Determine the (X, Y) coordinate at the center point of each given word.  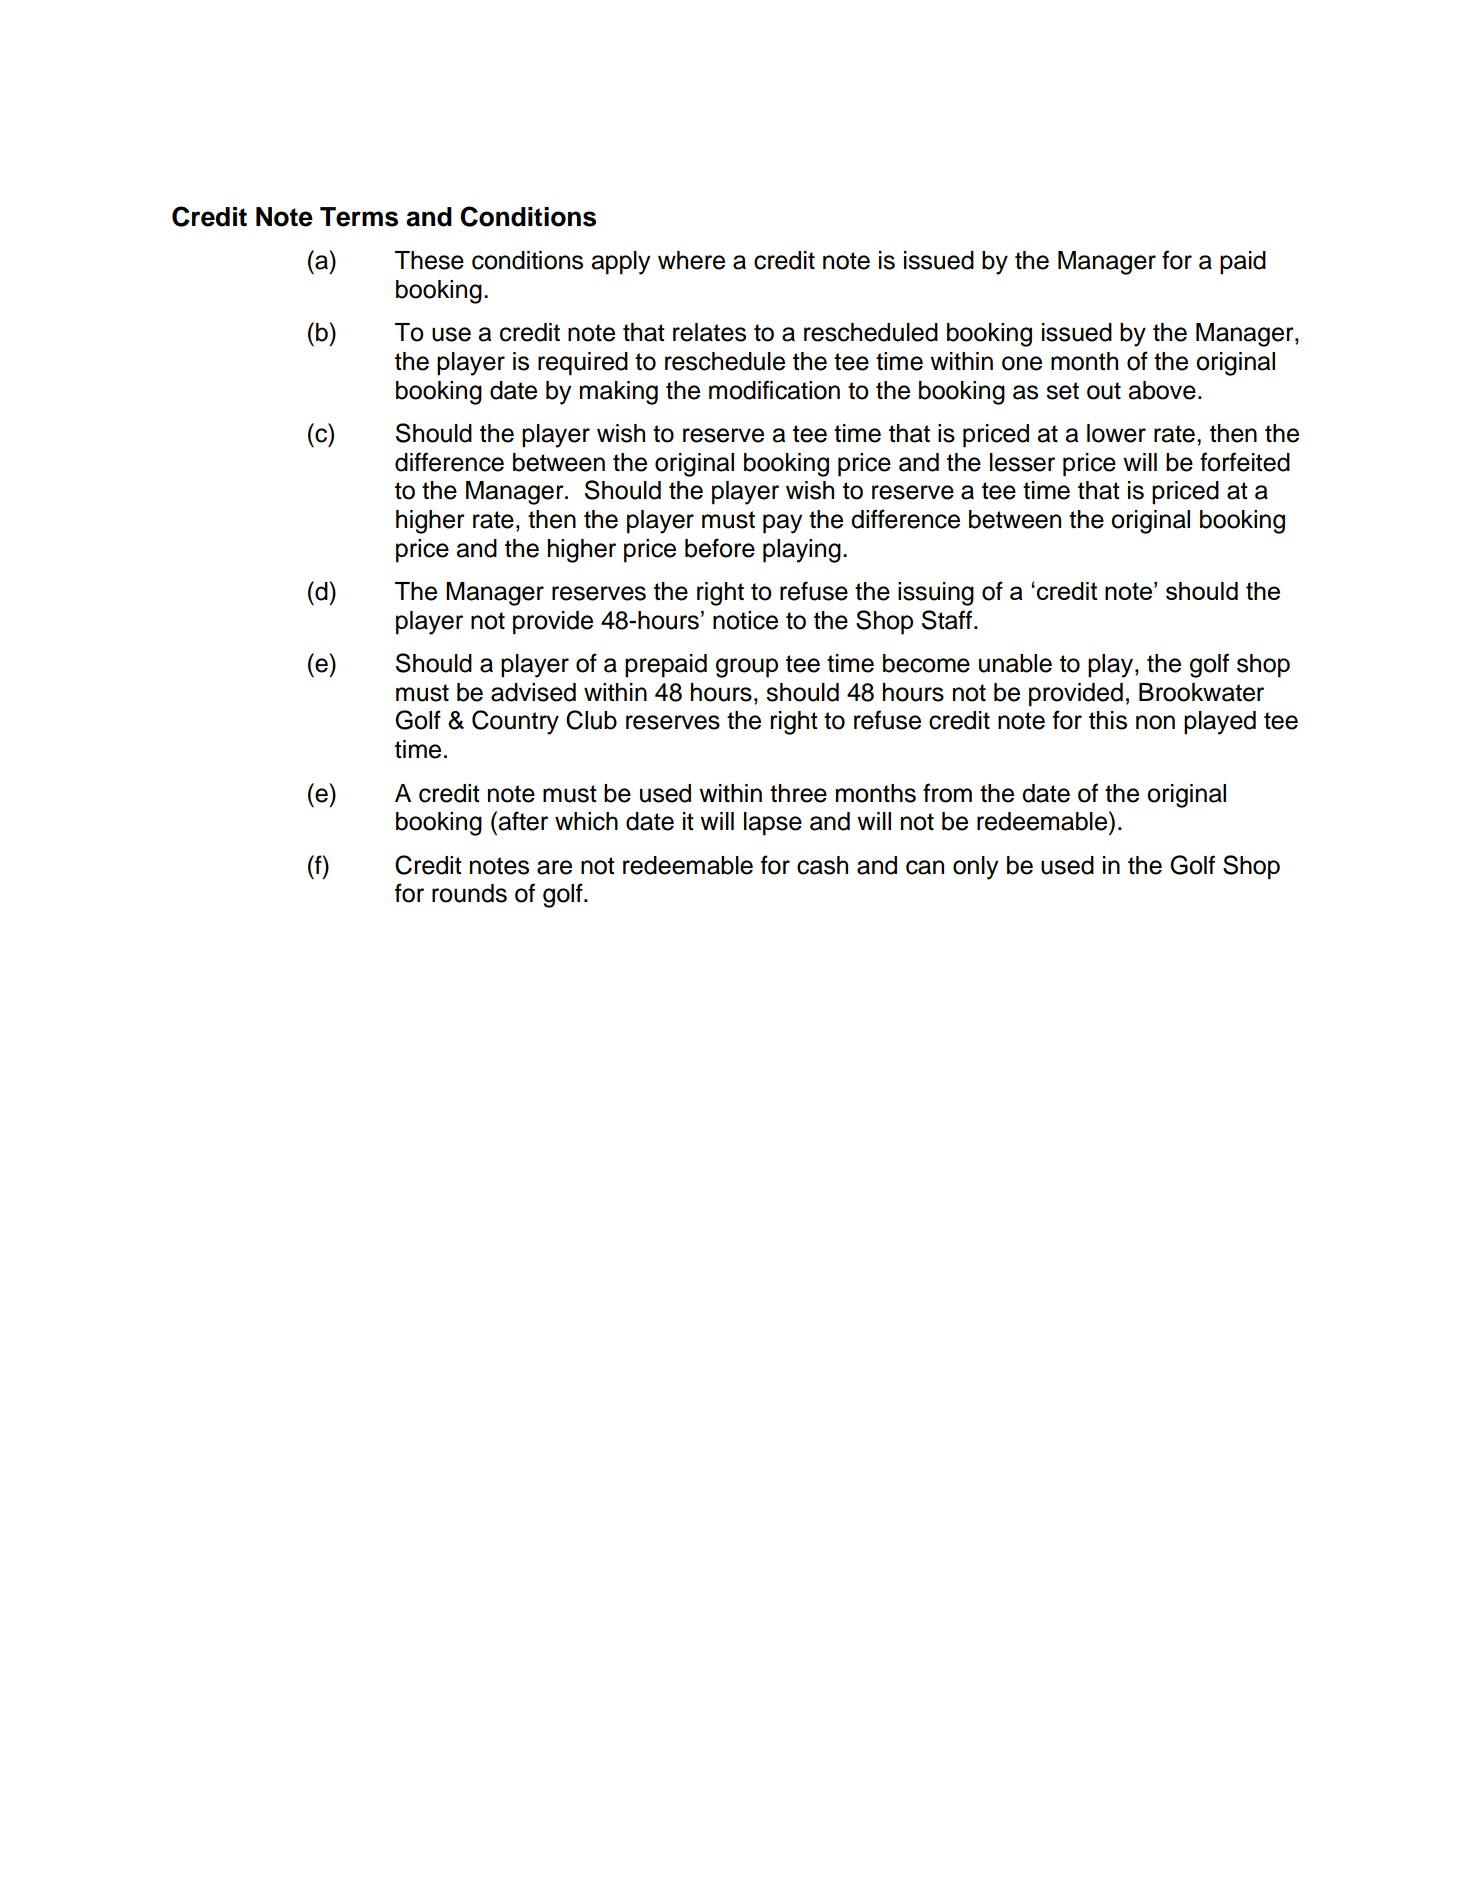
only (975, 868)
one (1022, 363)
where (691, 260)
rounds (469, 893)
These (429, 260)
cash (822, 865)
